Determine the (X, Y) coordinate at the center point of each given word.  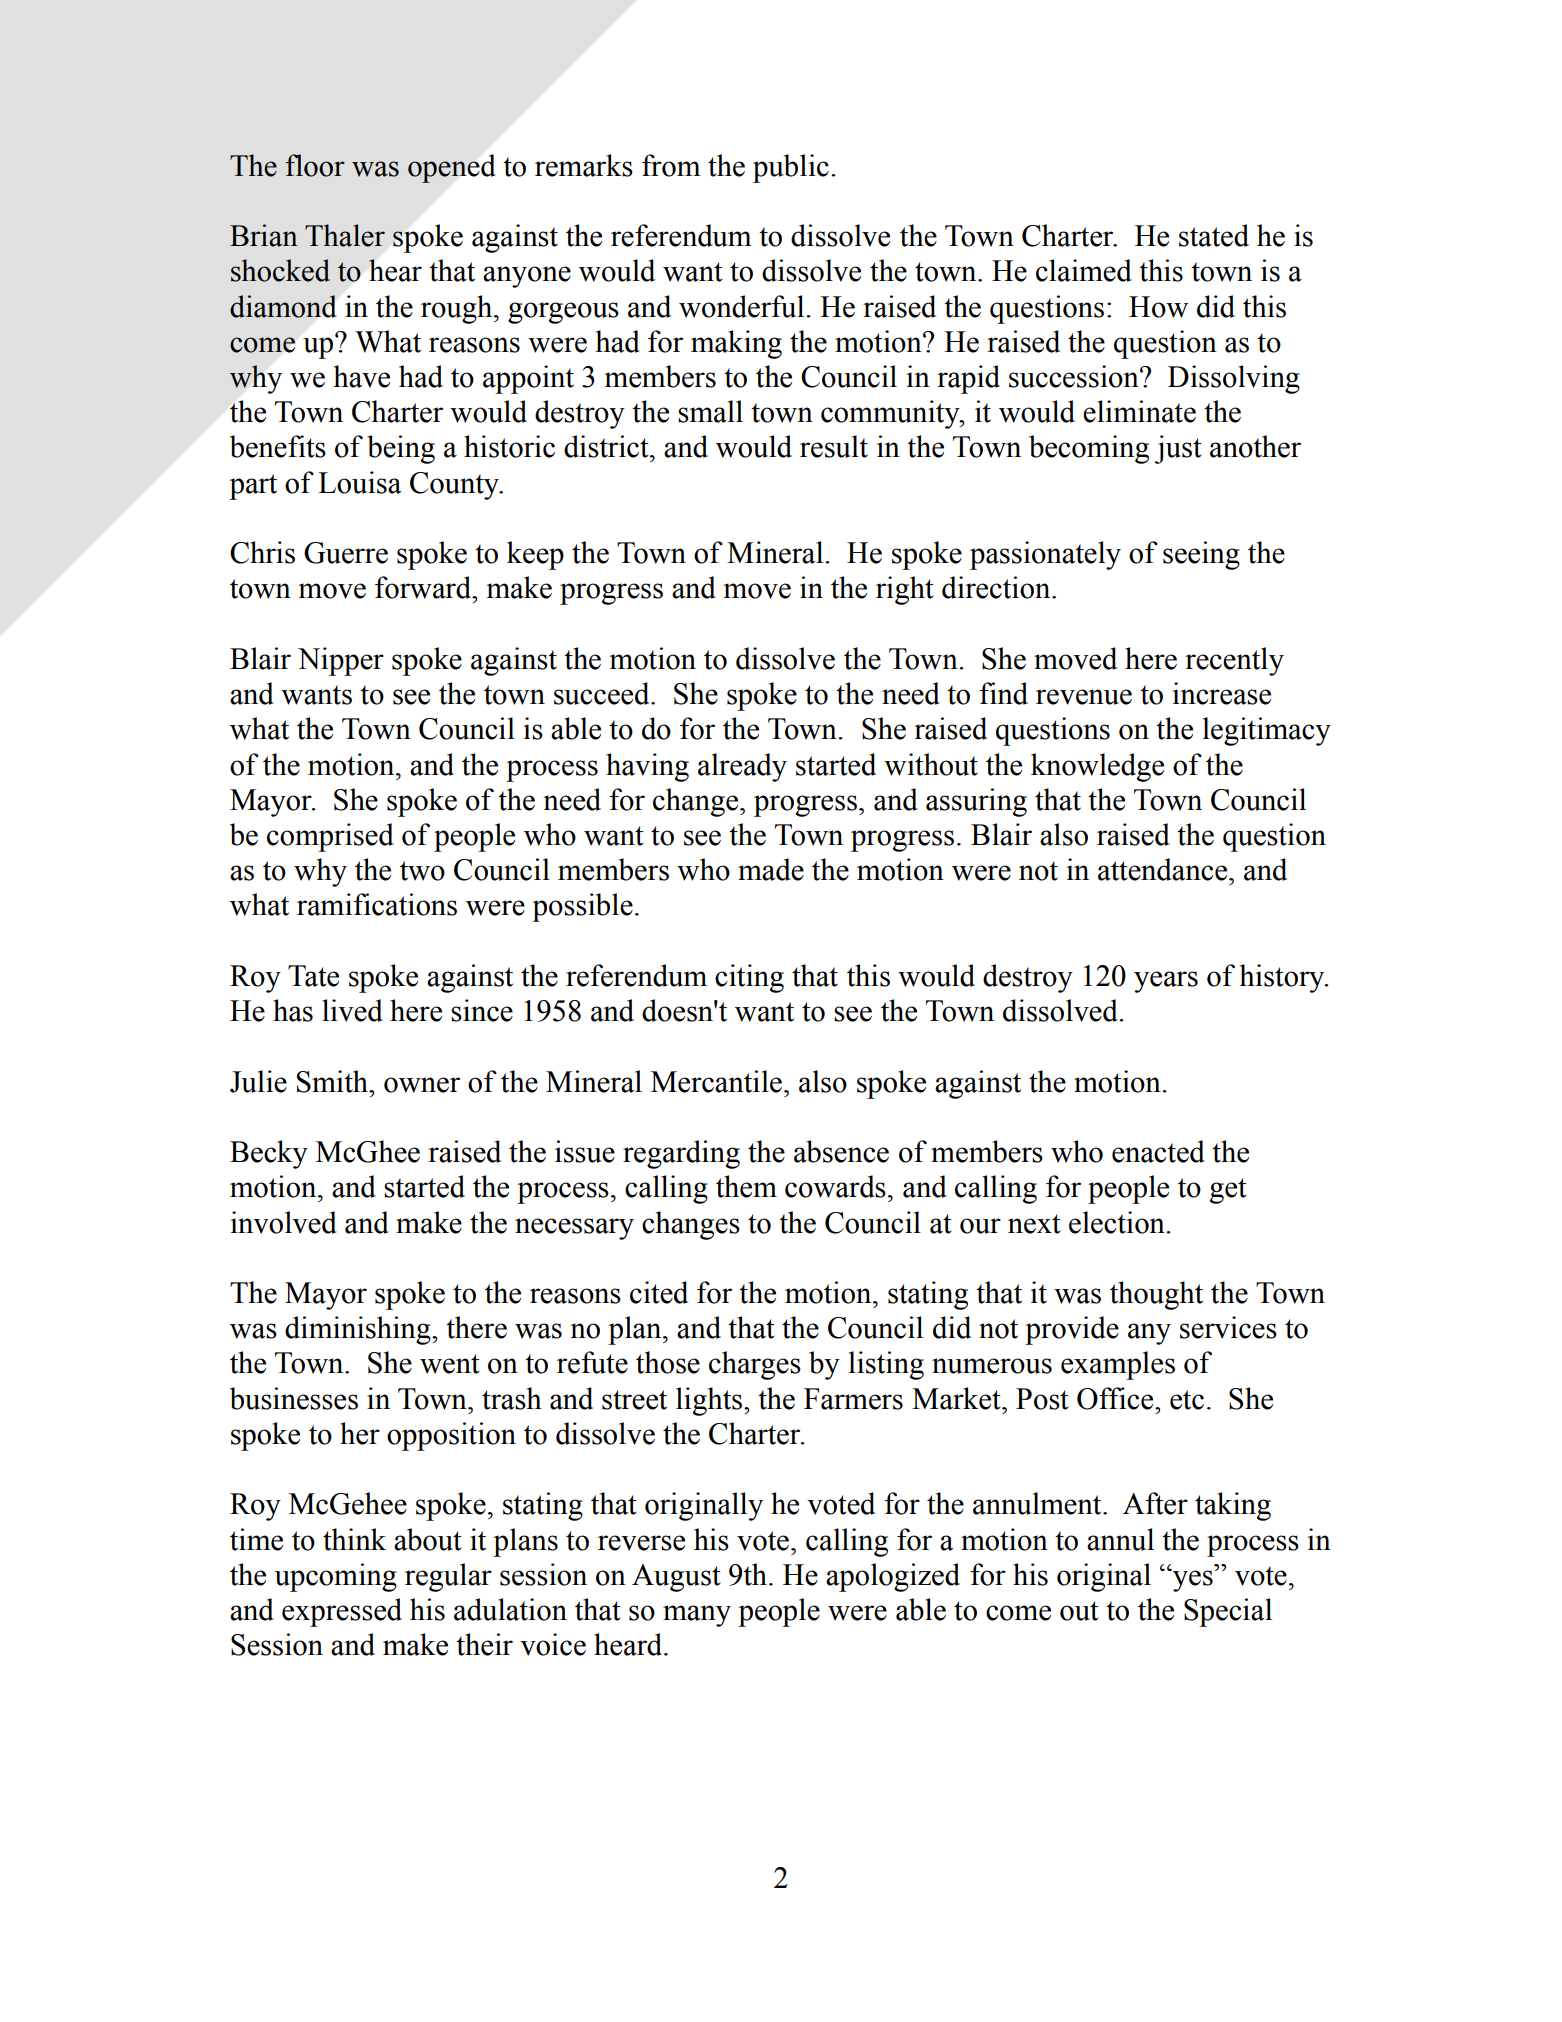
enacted (1158, 1151)
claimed (1084, 270)
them (746, 1186)
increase (1221, 693)
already (742, 767)
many (697, 1616)
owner (422, 1085)
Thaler (345, 235)
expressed (342, 1612)
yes (1192, 1580)
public (791, 168)
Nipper (341, 661)
